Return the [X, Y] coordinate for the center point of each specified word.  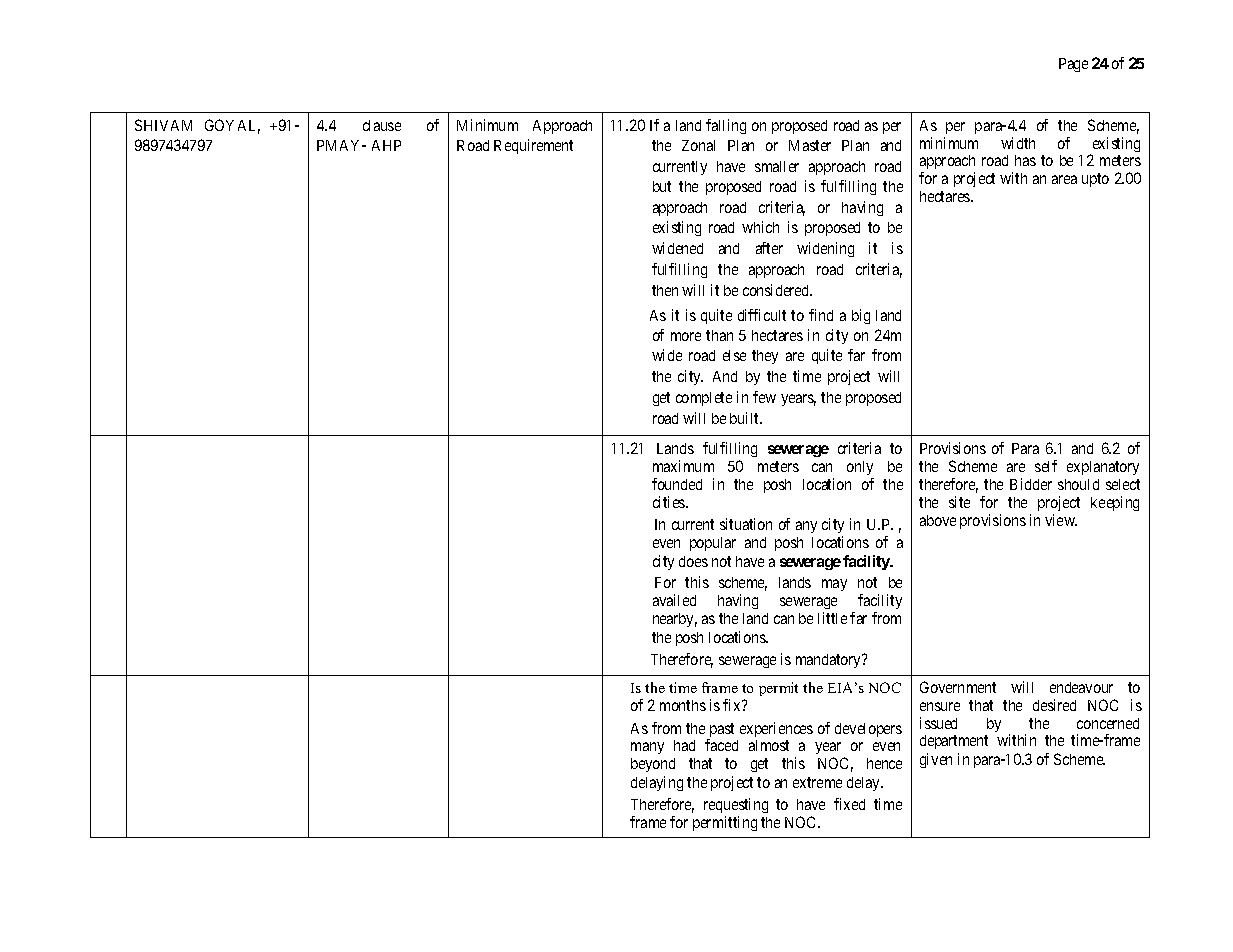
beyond [653, 765]
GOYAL [232, 126]
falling [726, 126]
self [1046, 466]
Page [1073, 65]
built [745, 418]
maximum [683, 466]
